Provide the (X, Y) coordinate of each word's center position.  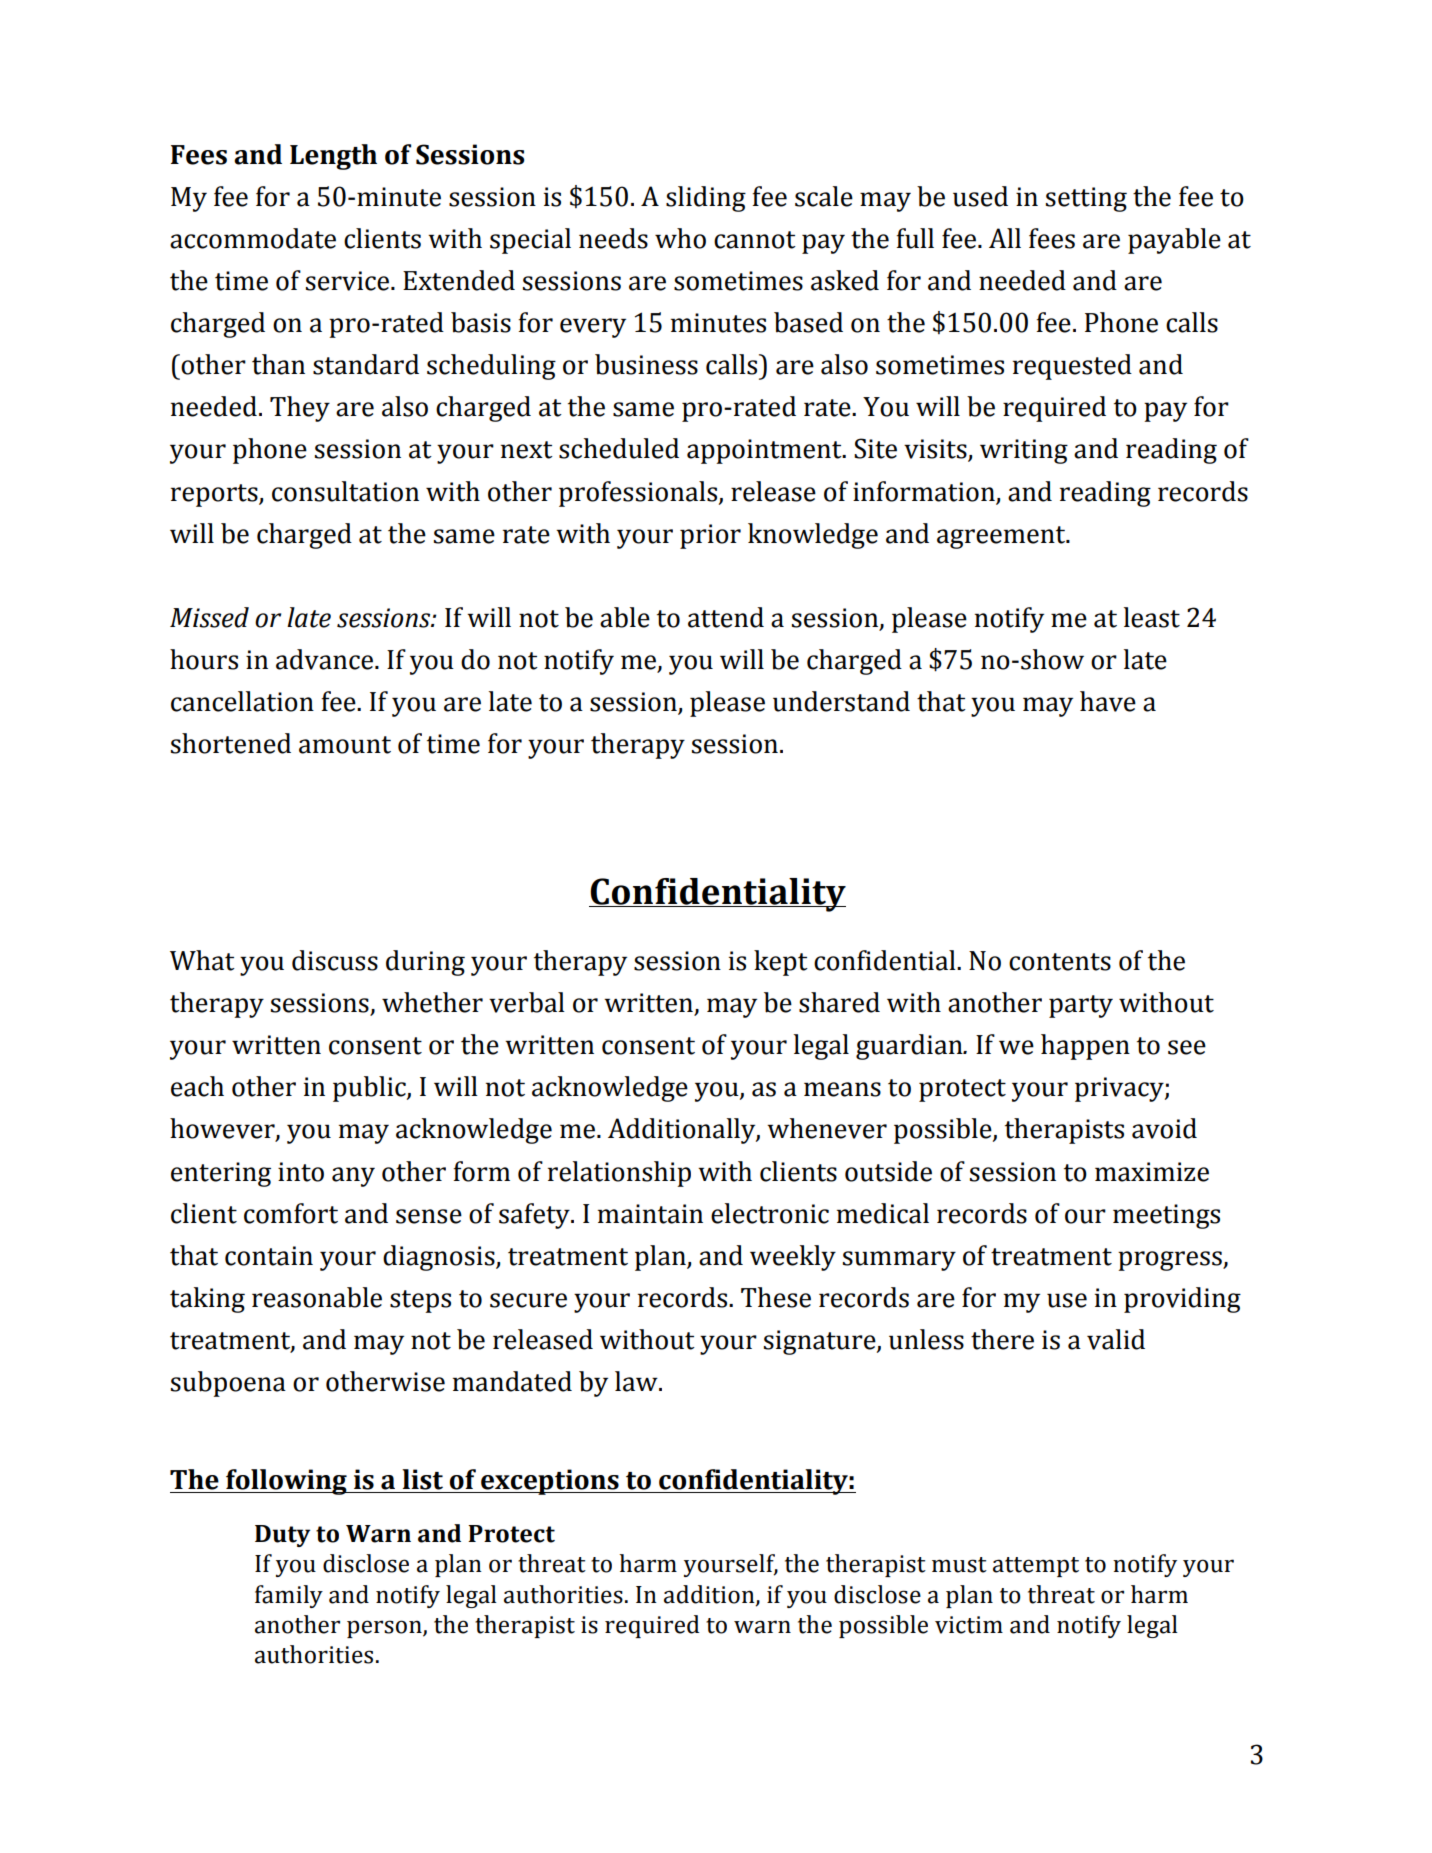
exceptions (550, 1482)
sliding (706, 199)
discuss (335, 960)
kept (781, 963)
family (289, 1596)
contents (1060, 962)
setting (1086, 199)
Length (333, 157)
